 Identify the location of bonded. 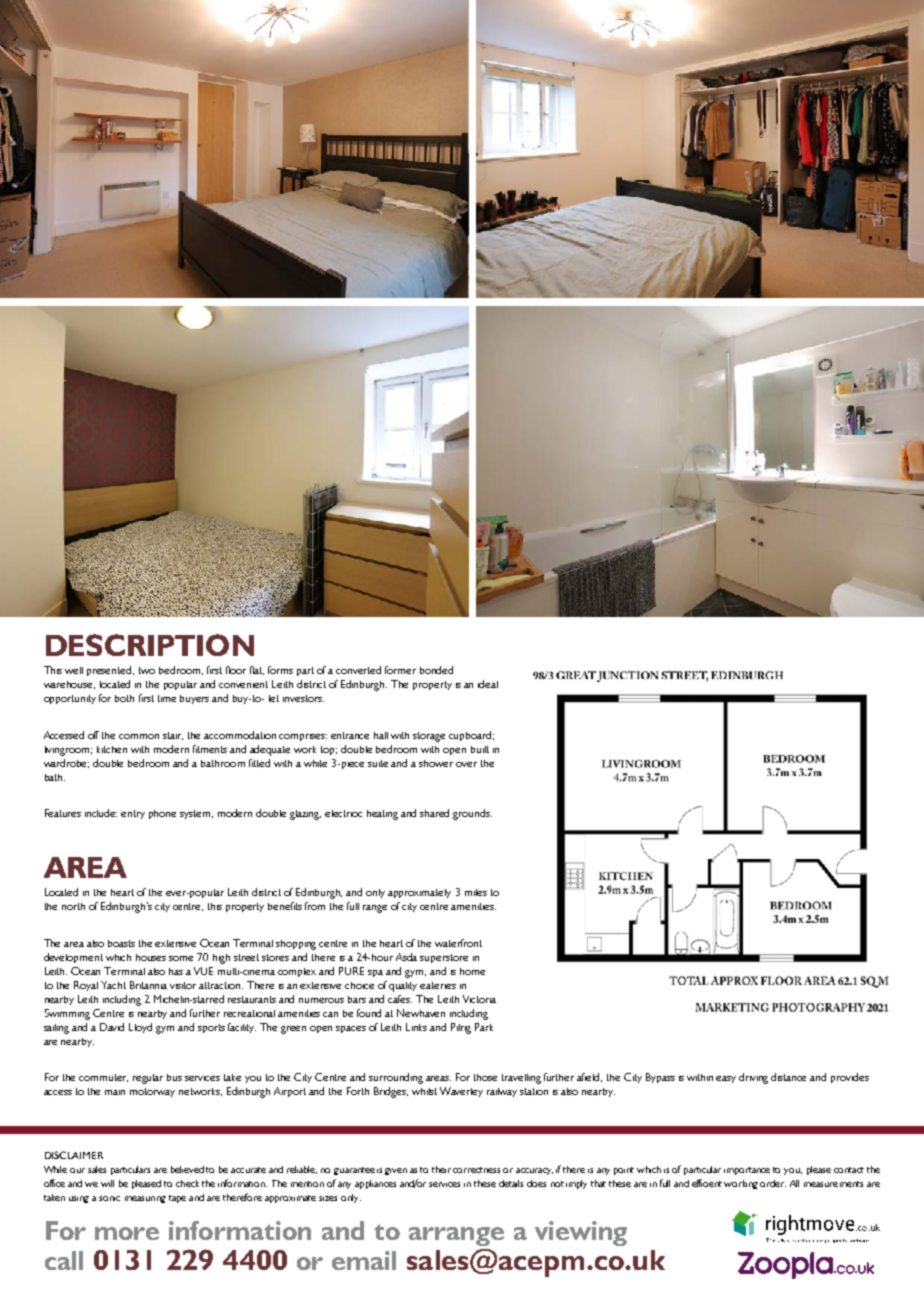
(436, 670).
